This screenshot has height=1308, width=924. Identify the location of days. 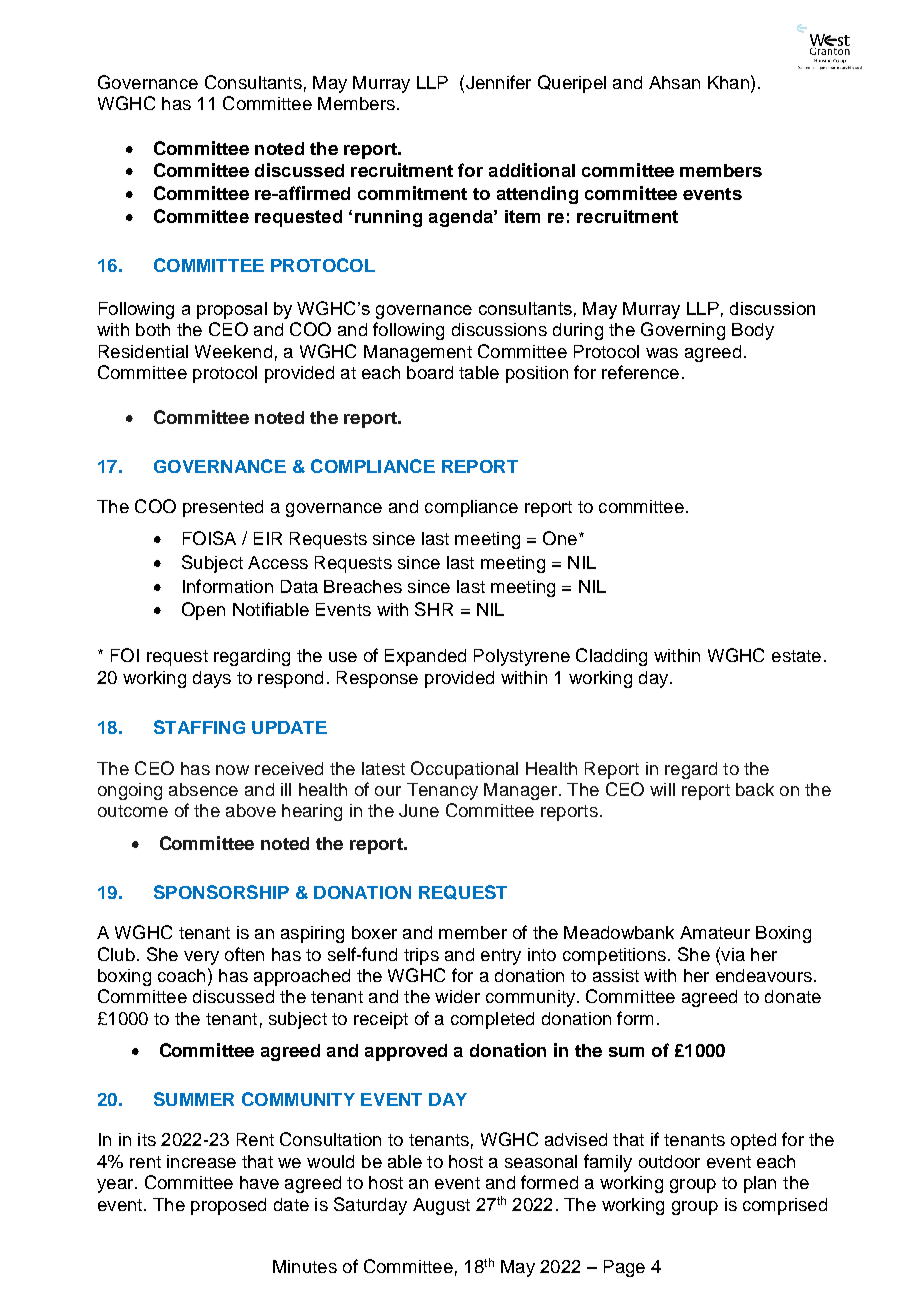
(212, 679).
